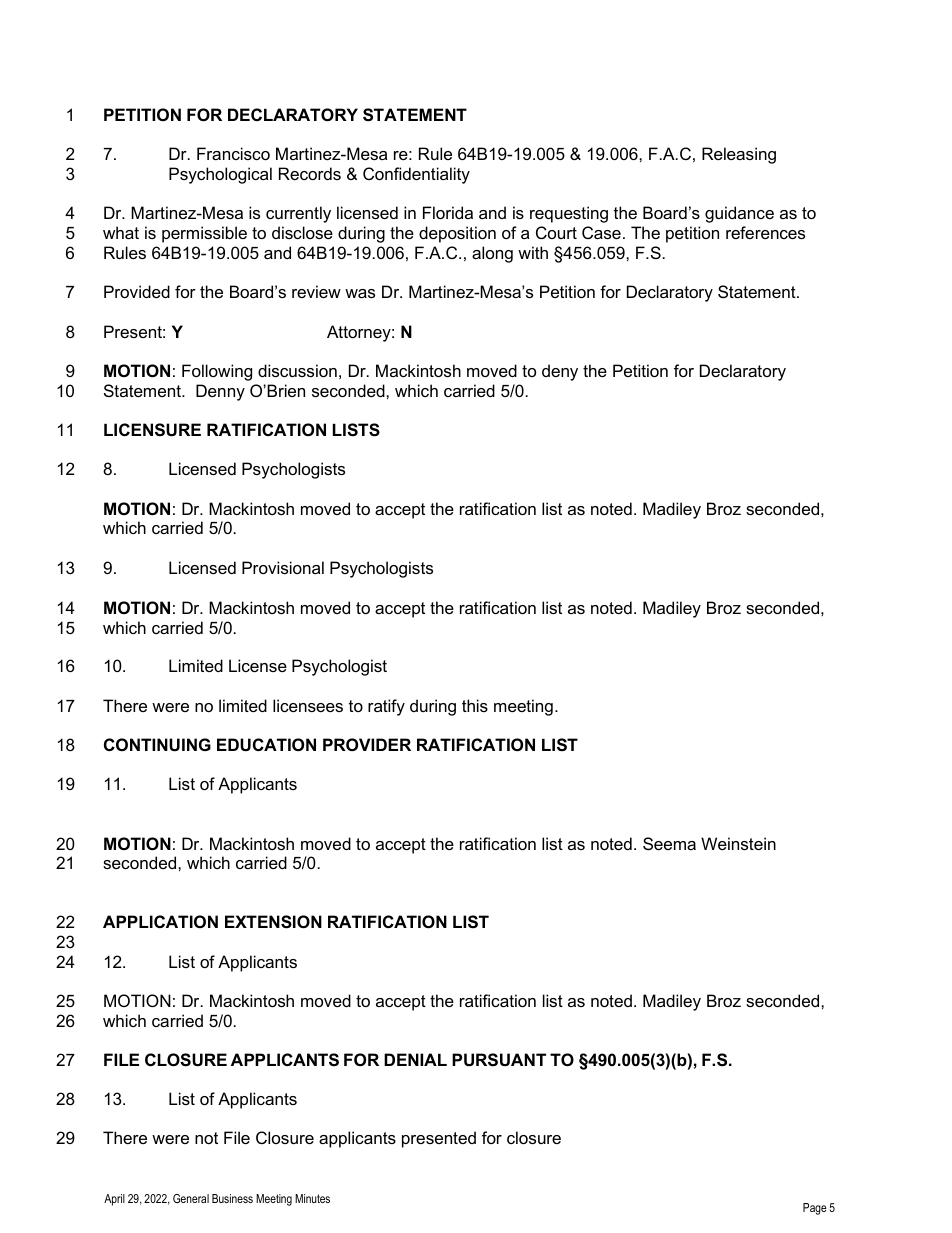 The image size is (952, 1233). Describe the element at coordinates (448, 212) in the image. I see `Florida` at that location.
